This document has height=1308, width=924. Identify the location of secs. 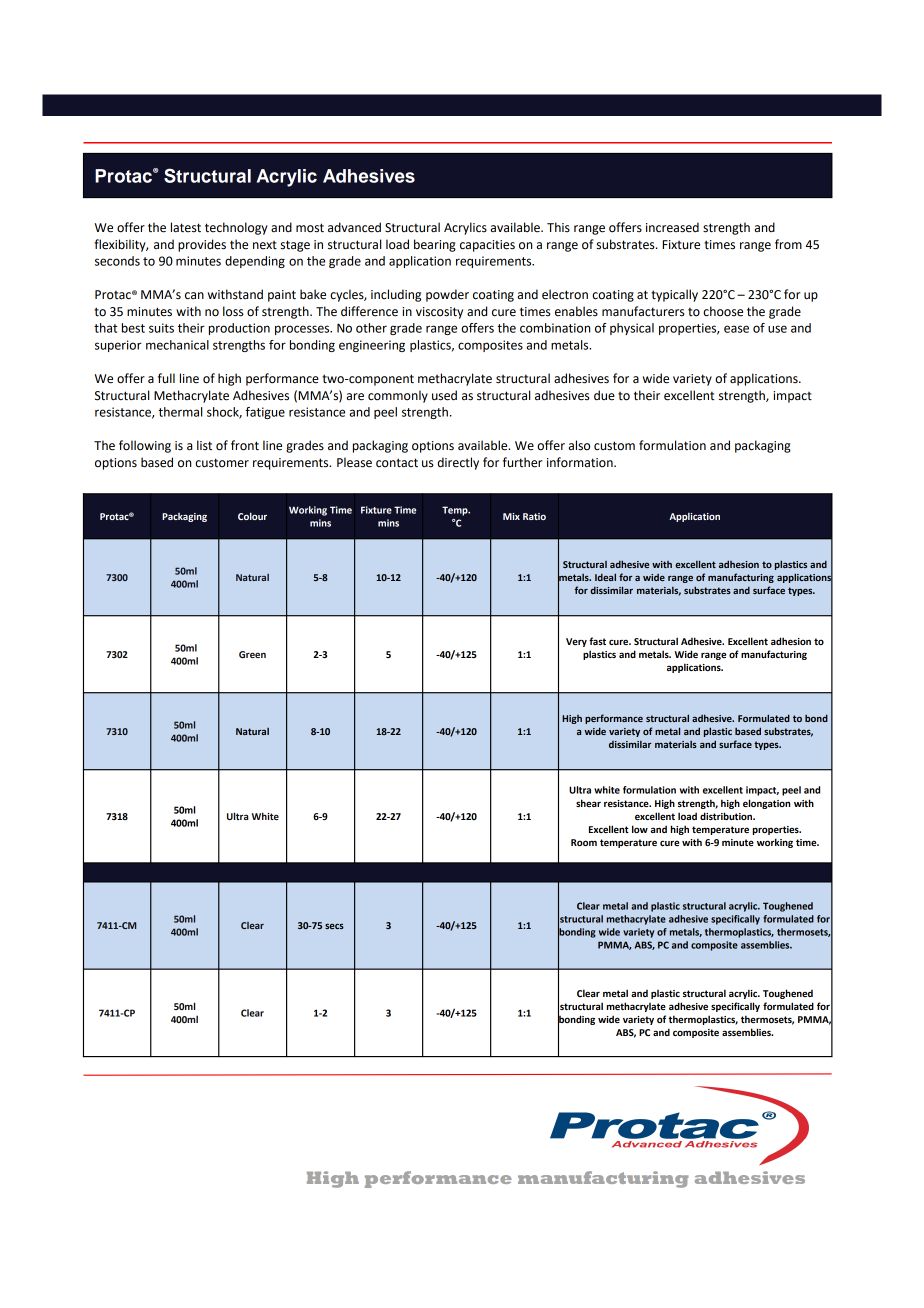
(334, 926).
